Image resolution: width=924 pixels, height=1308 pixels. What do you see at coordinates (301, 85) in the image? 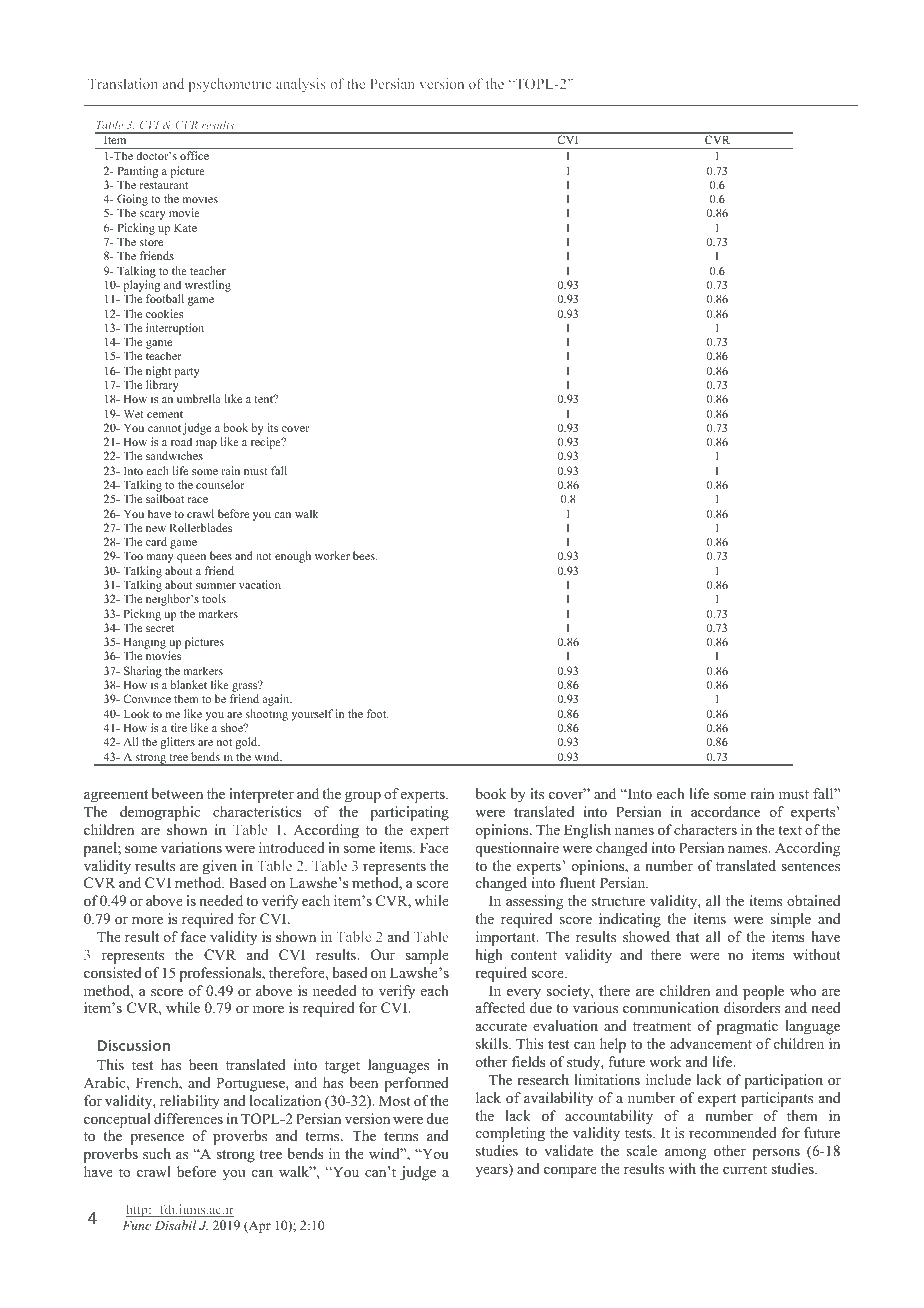
I see `analysis` at bounding box center [301, 85].
